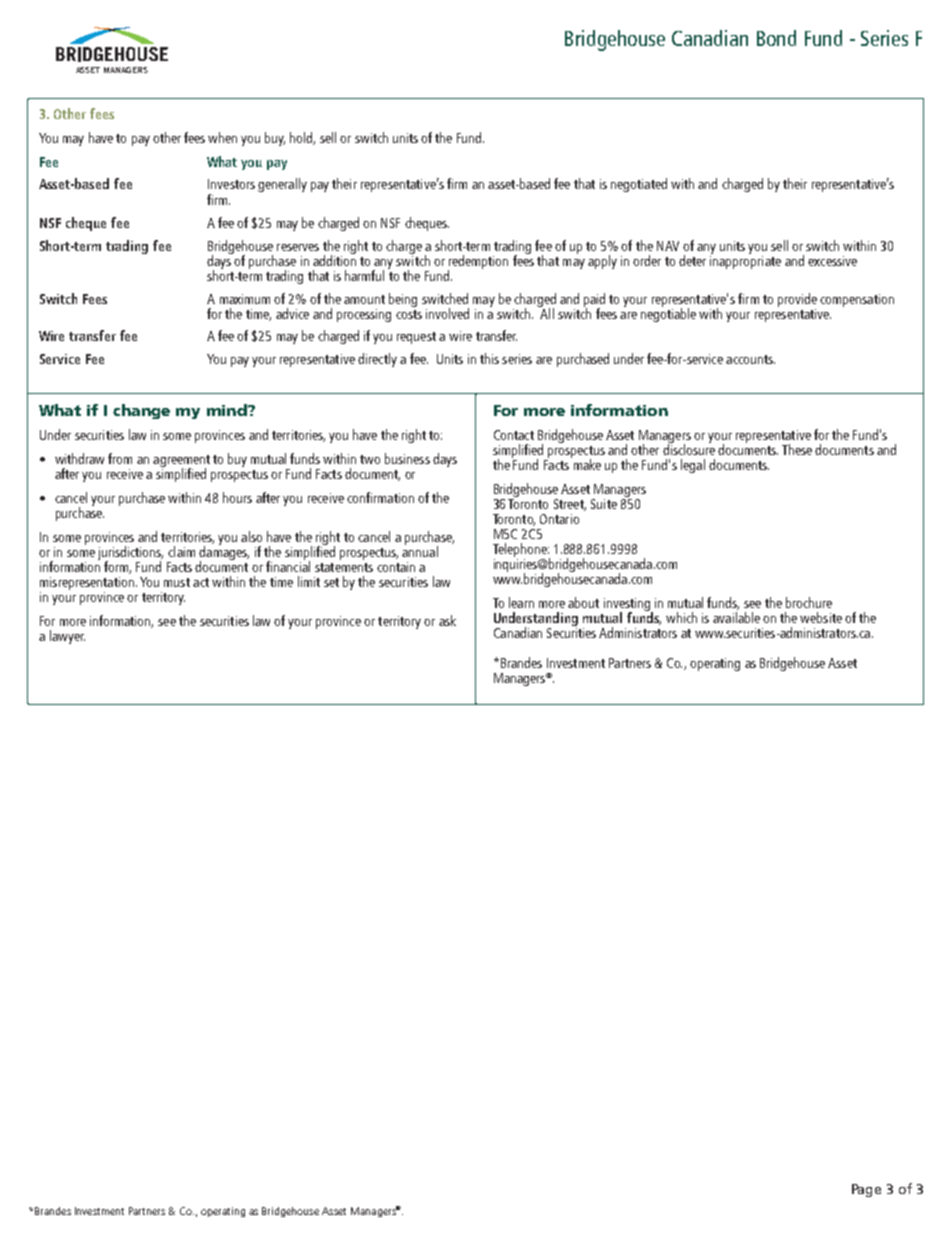 The height and width of the screenshot is (1233, 952). What do you see at coordinates (489, 358) in the screenshot?
I see `this` at bounding box center [489, 358].
